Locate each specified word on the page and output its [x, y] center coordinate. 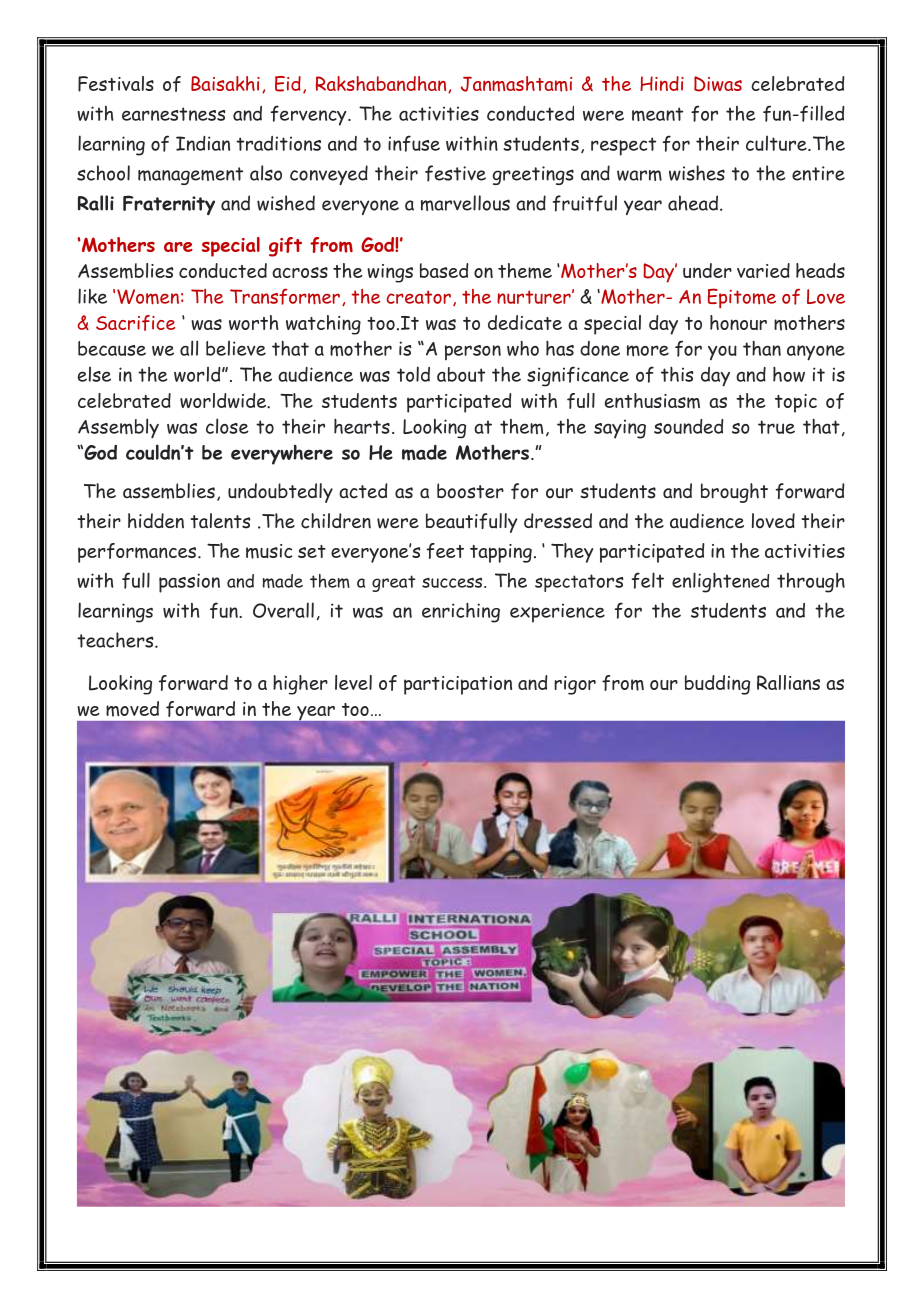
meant [657, 114]
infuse [414, 143]
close [227, 426]
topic [796, 403]
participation [458, 685]
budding [717, 685]
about [461, 374]
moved [132, 709]
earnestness [173, 114]
